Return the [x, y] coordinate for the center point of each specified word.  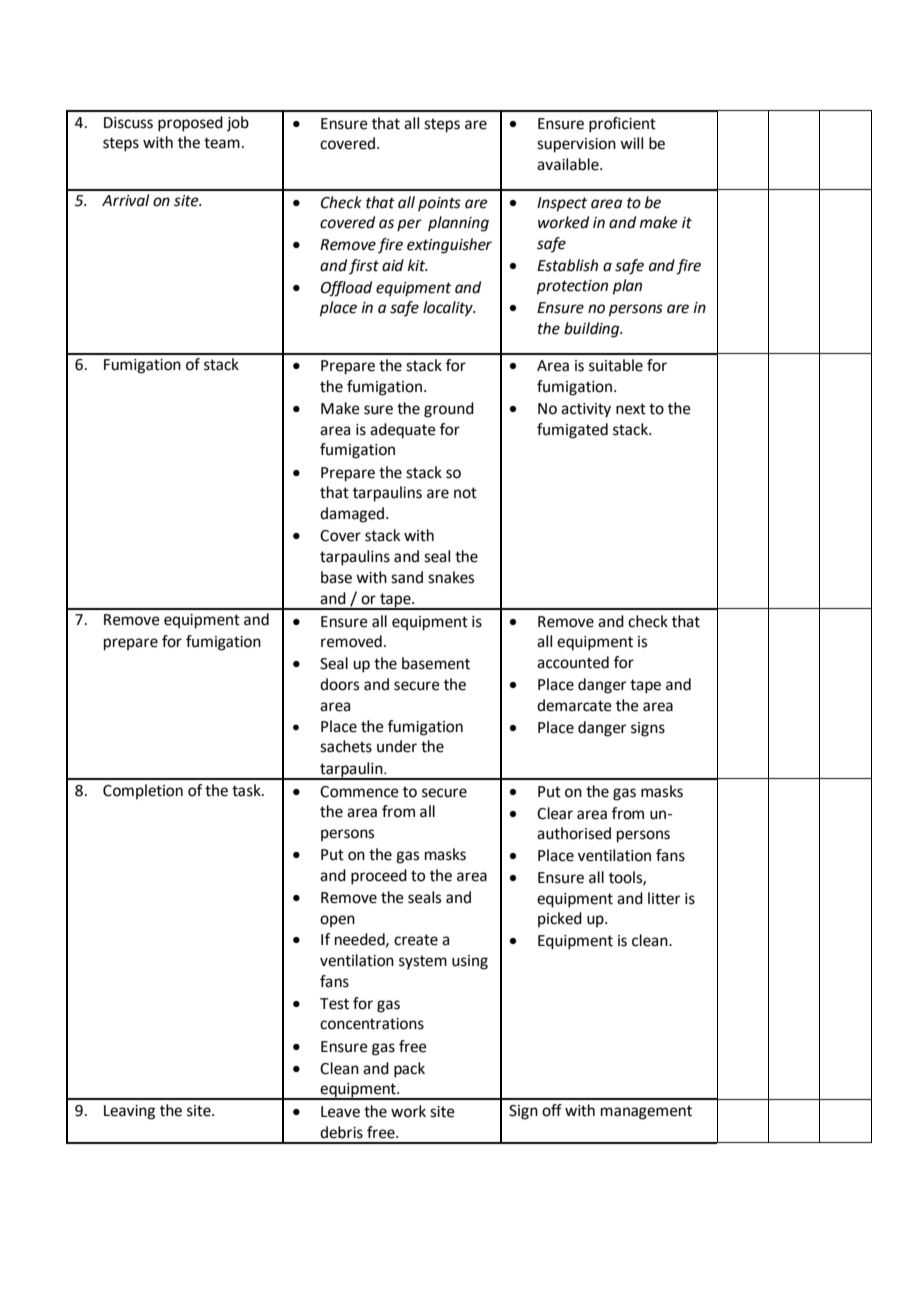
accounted [573, 662]
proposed [190, 124]
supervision [576, 145]
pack [409, 1070]
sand [407, 577]
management [646, 1112]
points [439, 204]
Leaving [129, 1112]
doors [339, 684]
